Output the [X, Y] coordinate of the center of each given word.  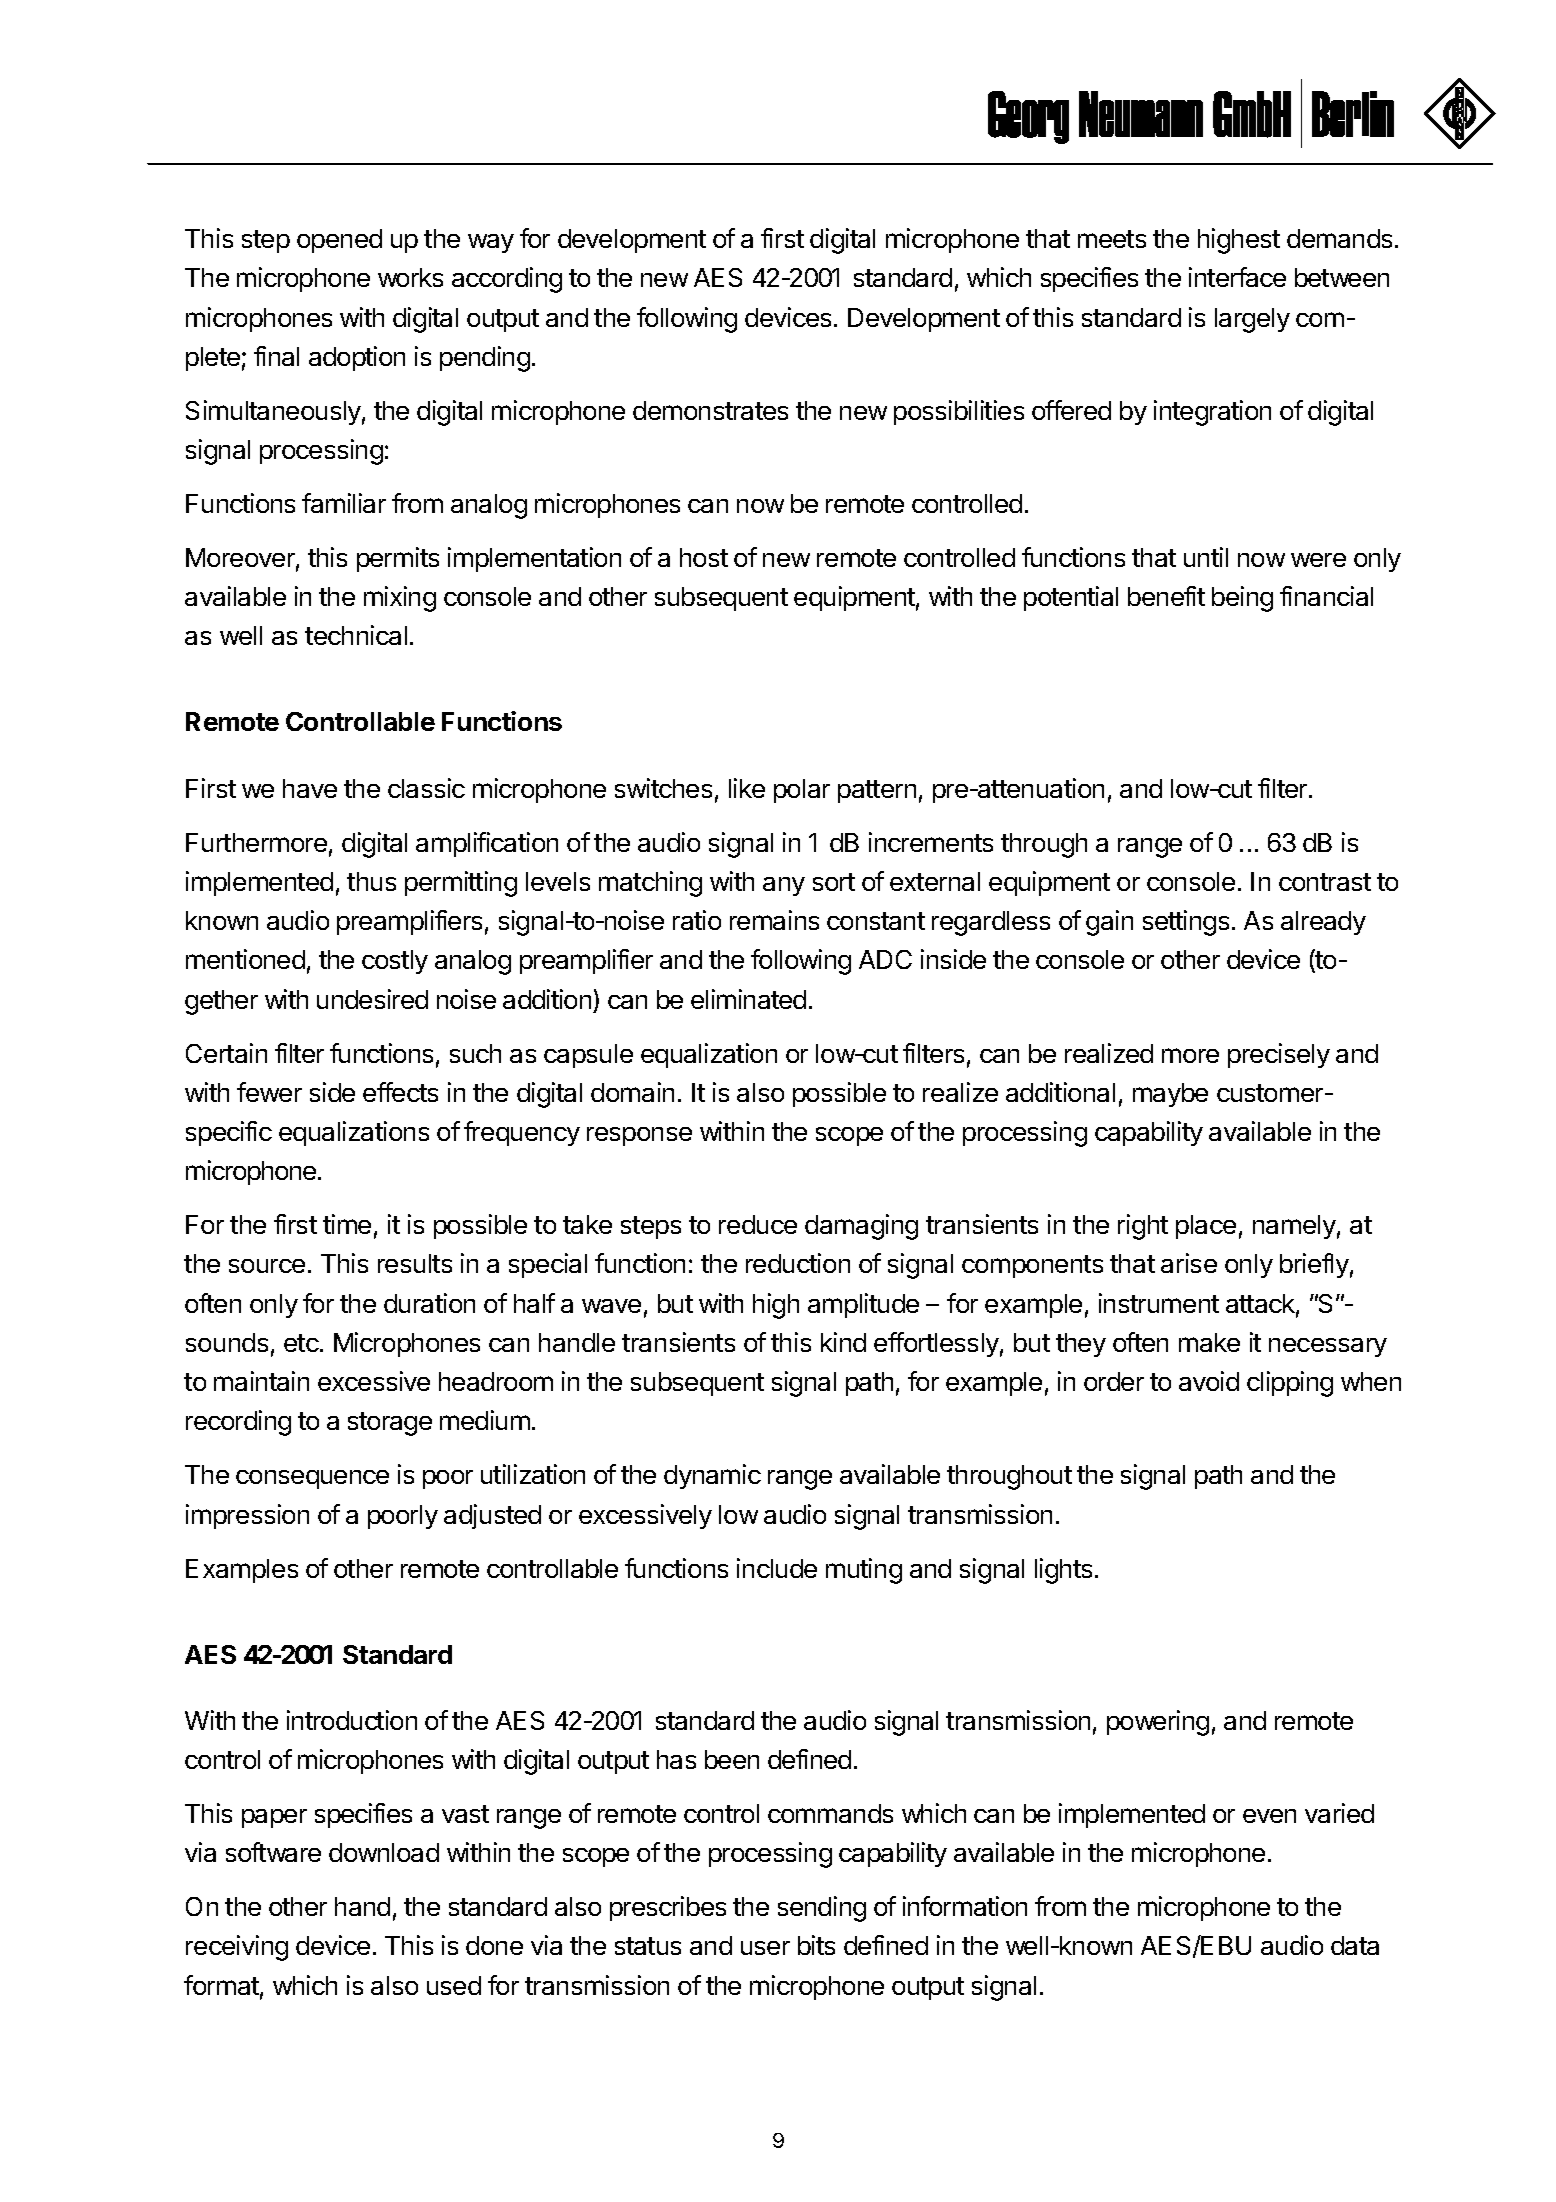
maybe [1170, 1095]
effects [400, 1092]
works [410, 277]
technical [356, 635]
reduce [758, 1224]
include [777, 1568]
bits [816, 1945]
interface [1237, 277]
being [1242, 599]
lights [1063, 1571]
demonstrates [710, 410]
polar [802, 791]
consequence [312, 1479]
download [384, 1852]
